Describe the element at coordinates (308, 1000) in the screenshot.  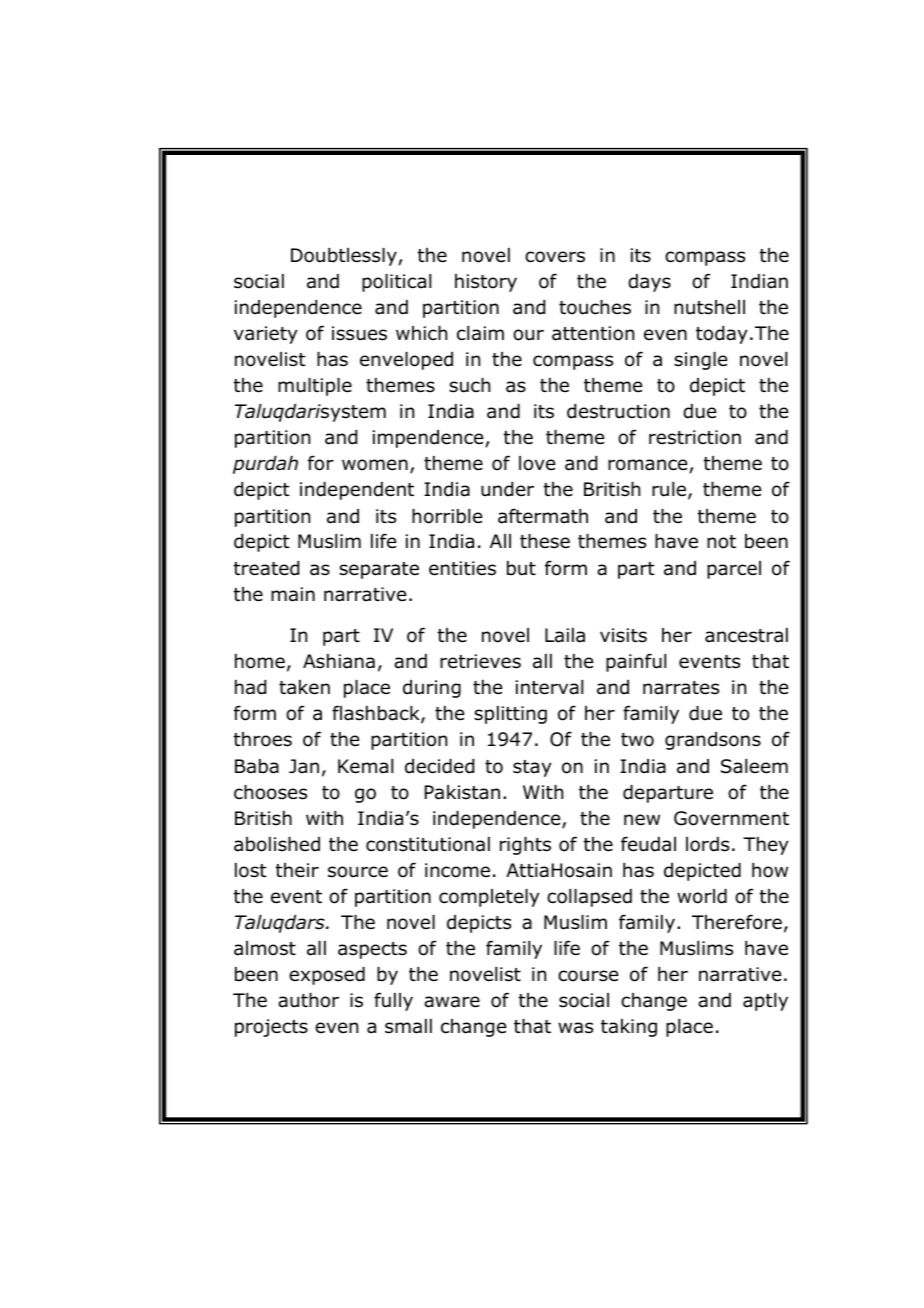
I see `author` at that location.
